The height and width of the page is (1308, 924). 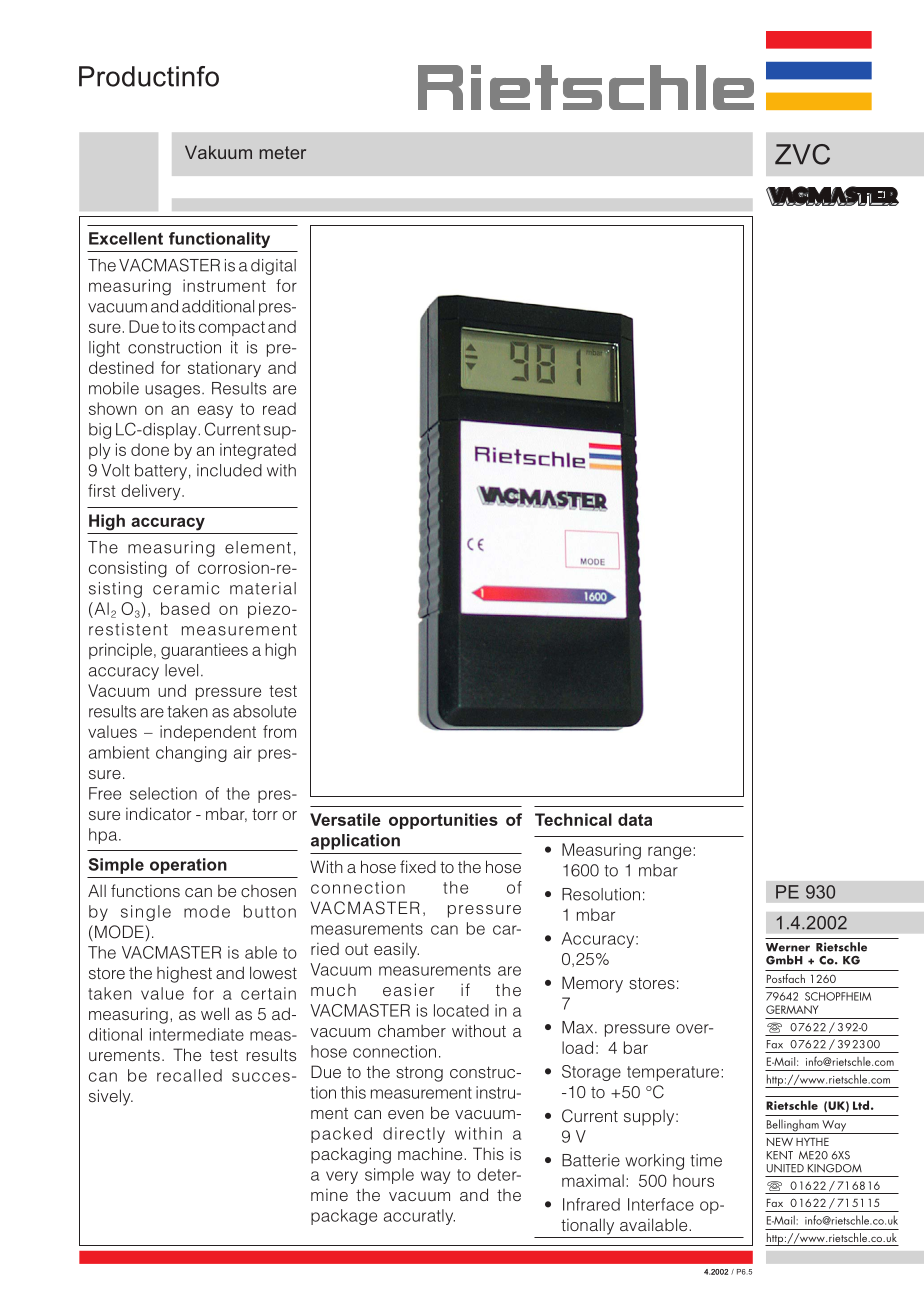 I want to click on single, so click(x=146, y=913).
